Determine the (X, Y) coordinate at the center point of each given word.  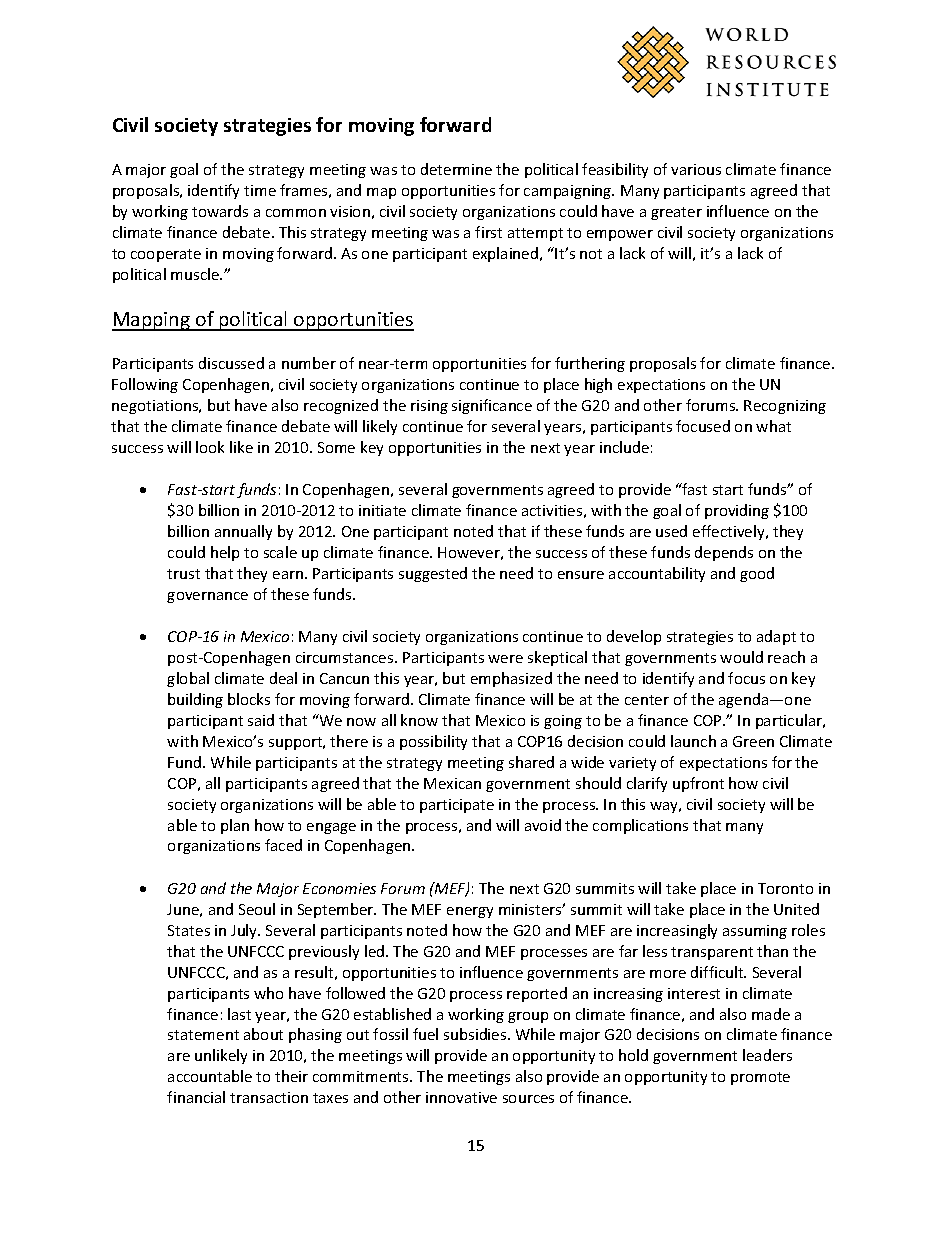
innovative (461, 1097)
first (488, 232)
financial (196, 1097)
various (696, 169)
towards (220, 211)
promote (760, 1078)
